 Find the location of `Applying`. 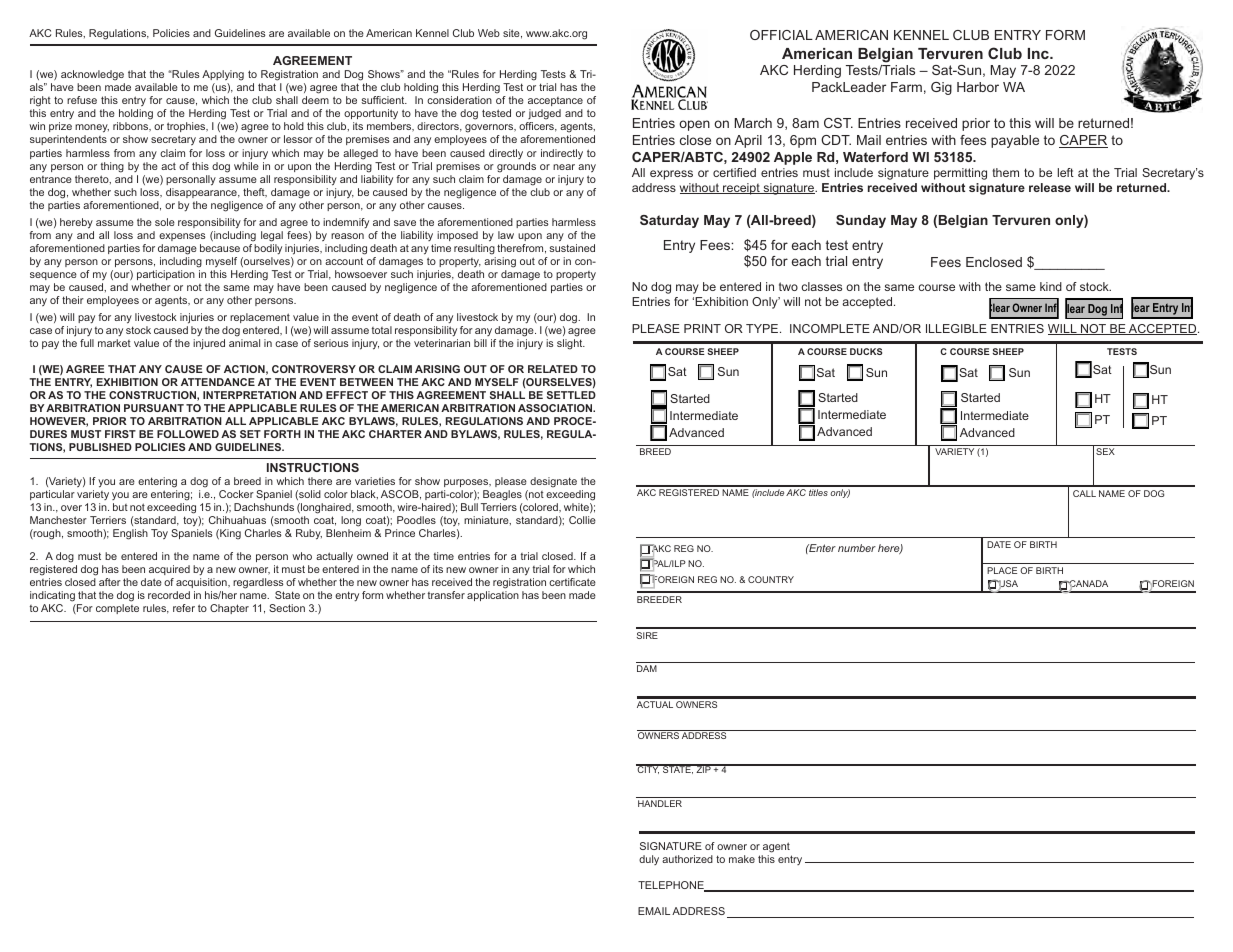

Applying is located at coordinates (223, 75).
